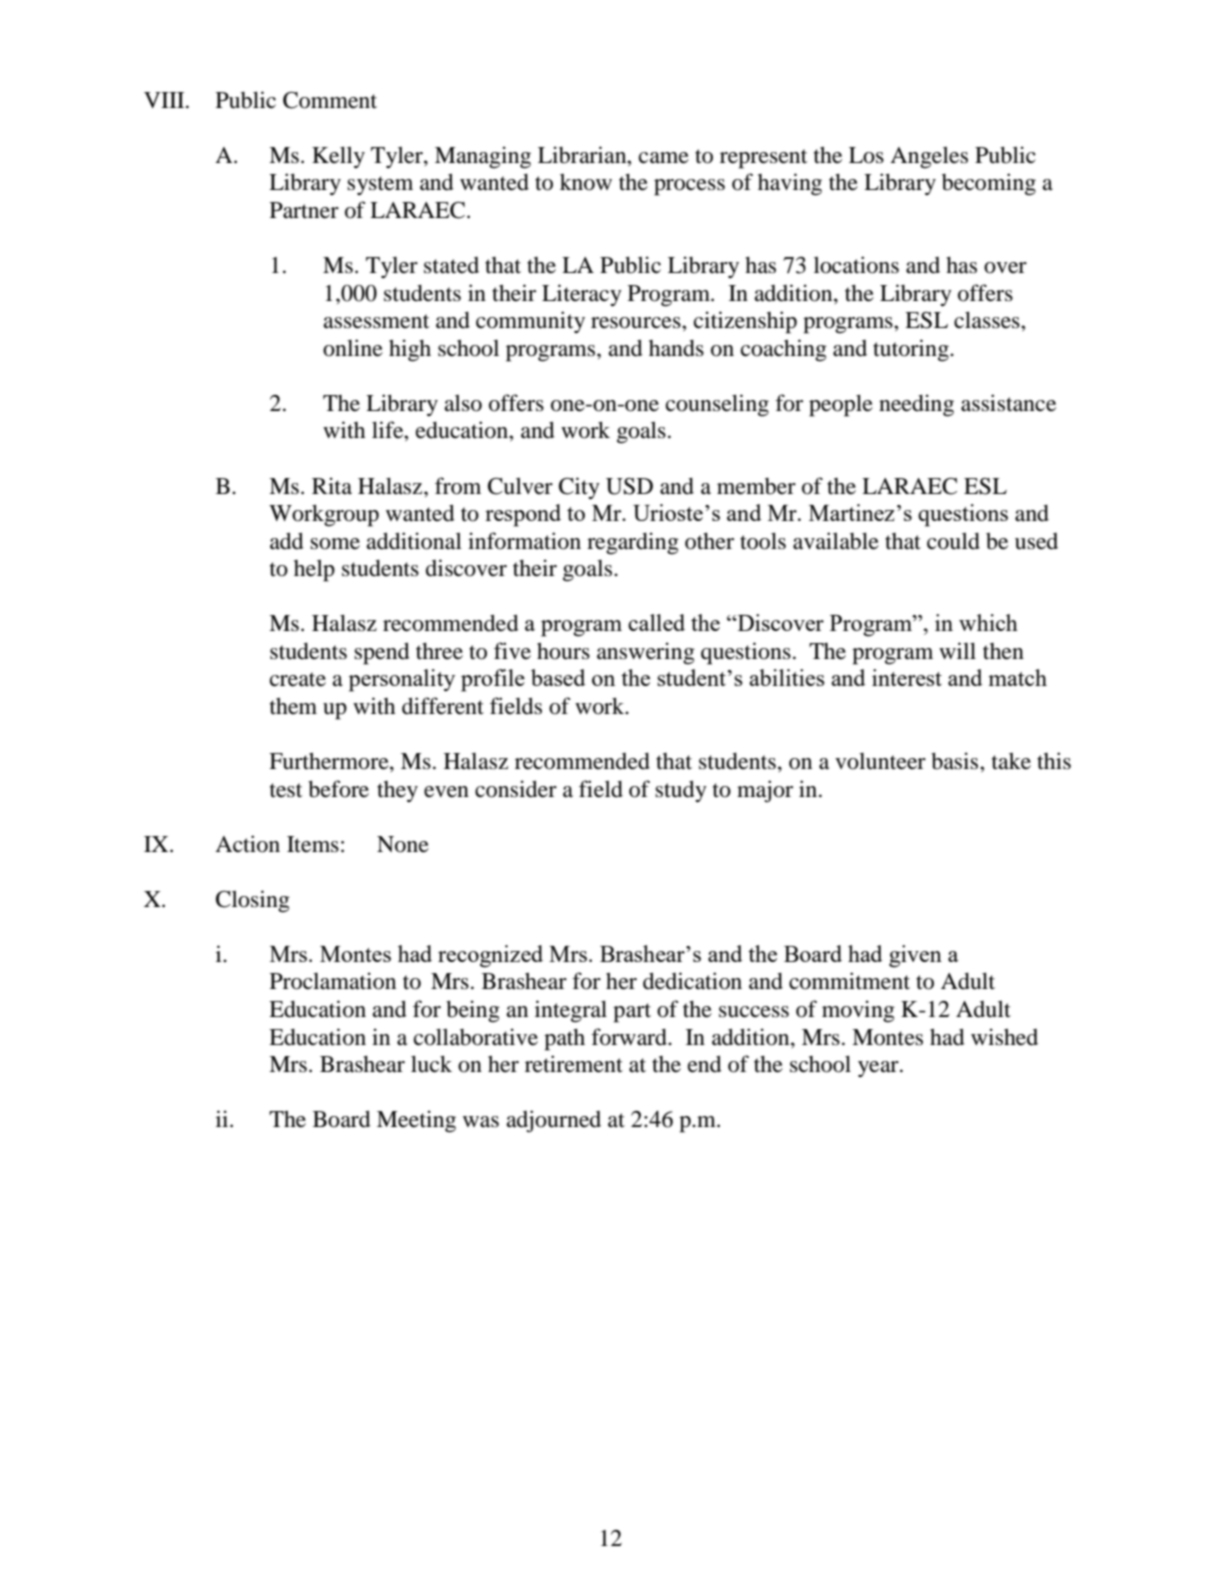  What do you see at coordinates (929, 157) in the document?
I see `Angeles` at bounding box center [929, 157].
